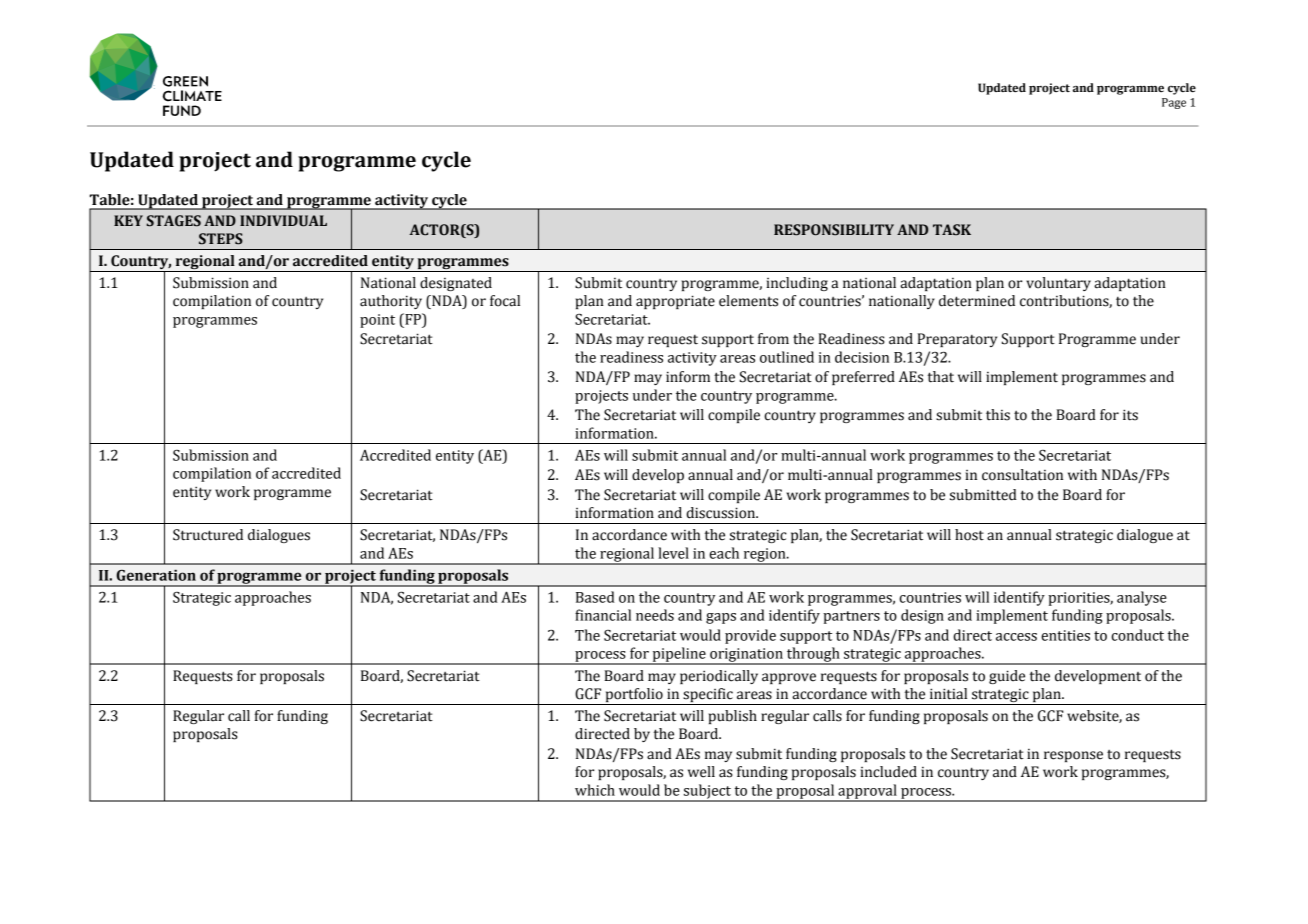  I want to click on INDIVIDUAL, so click(283, 221).
